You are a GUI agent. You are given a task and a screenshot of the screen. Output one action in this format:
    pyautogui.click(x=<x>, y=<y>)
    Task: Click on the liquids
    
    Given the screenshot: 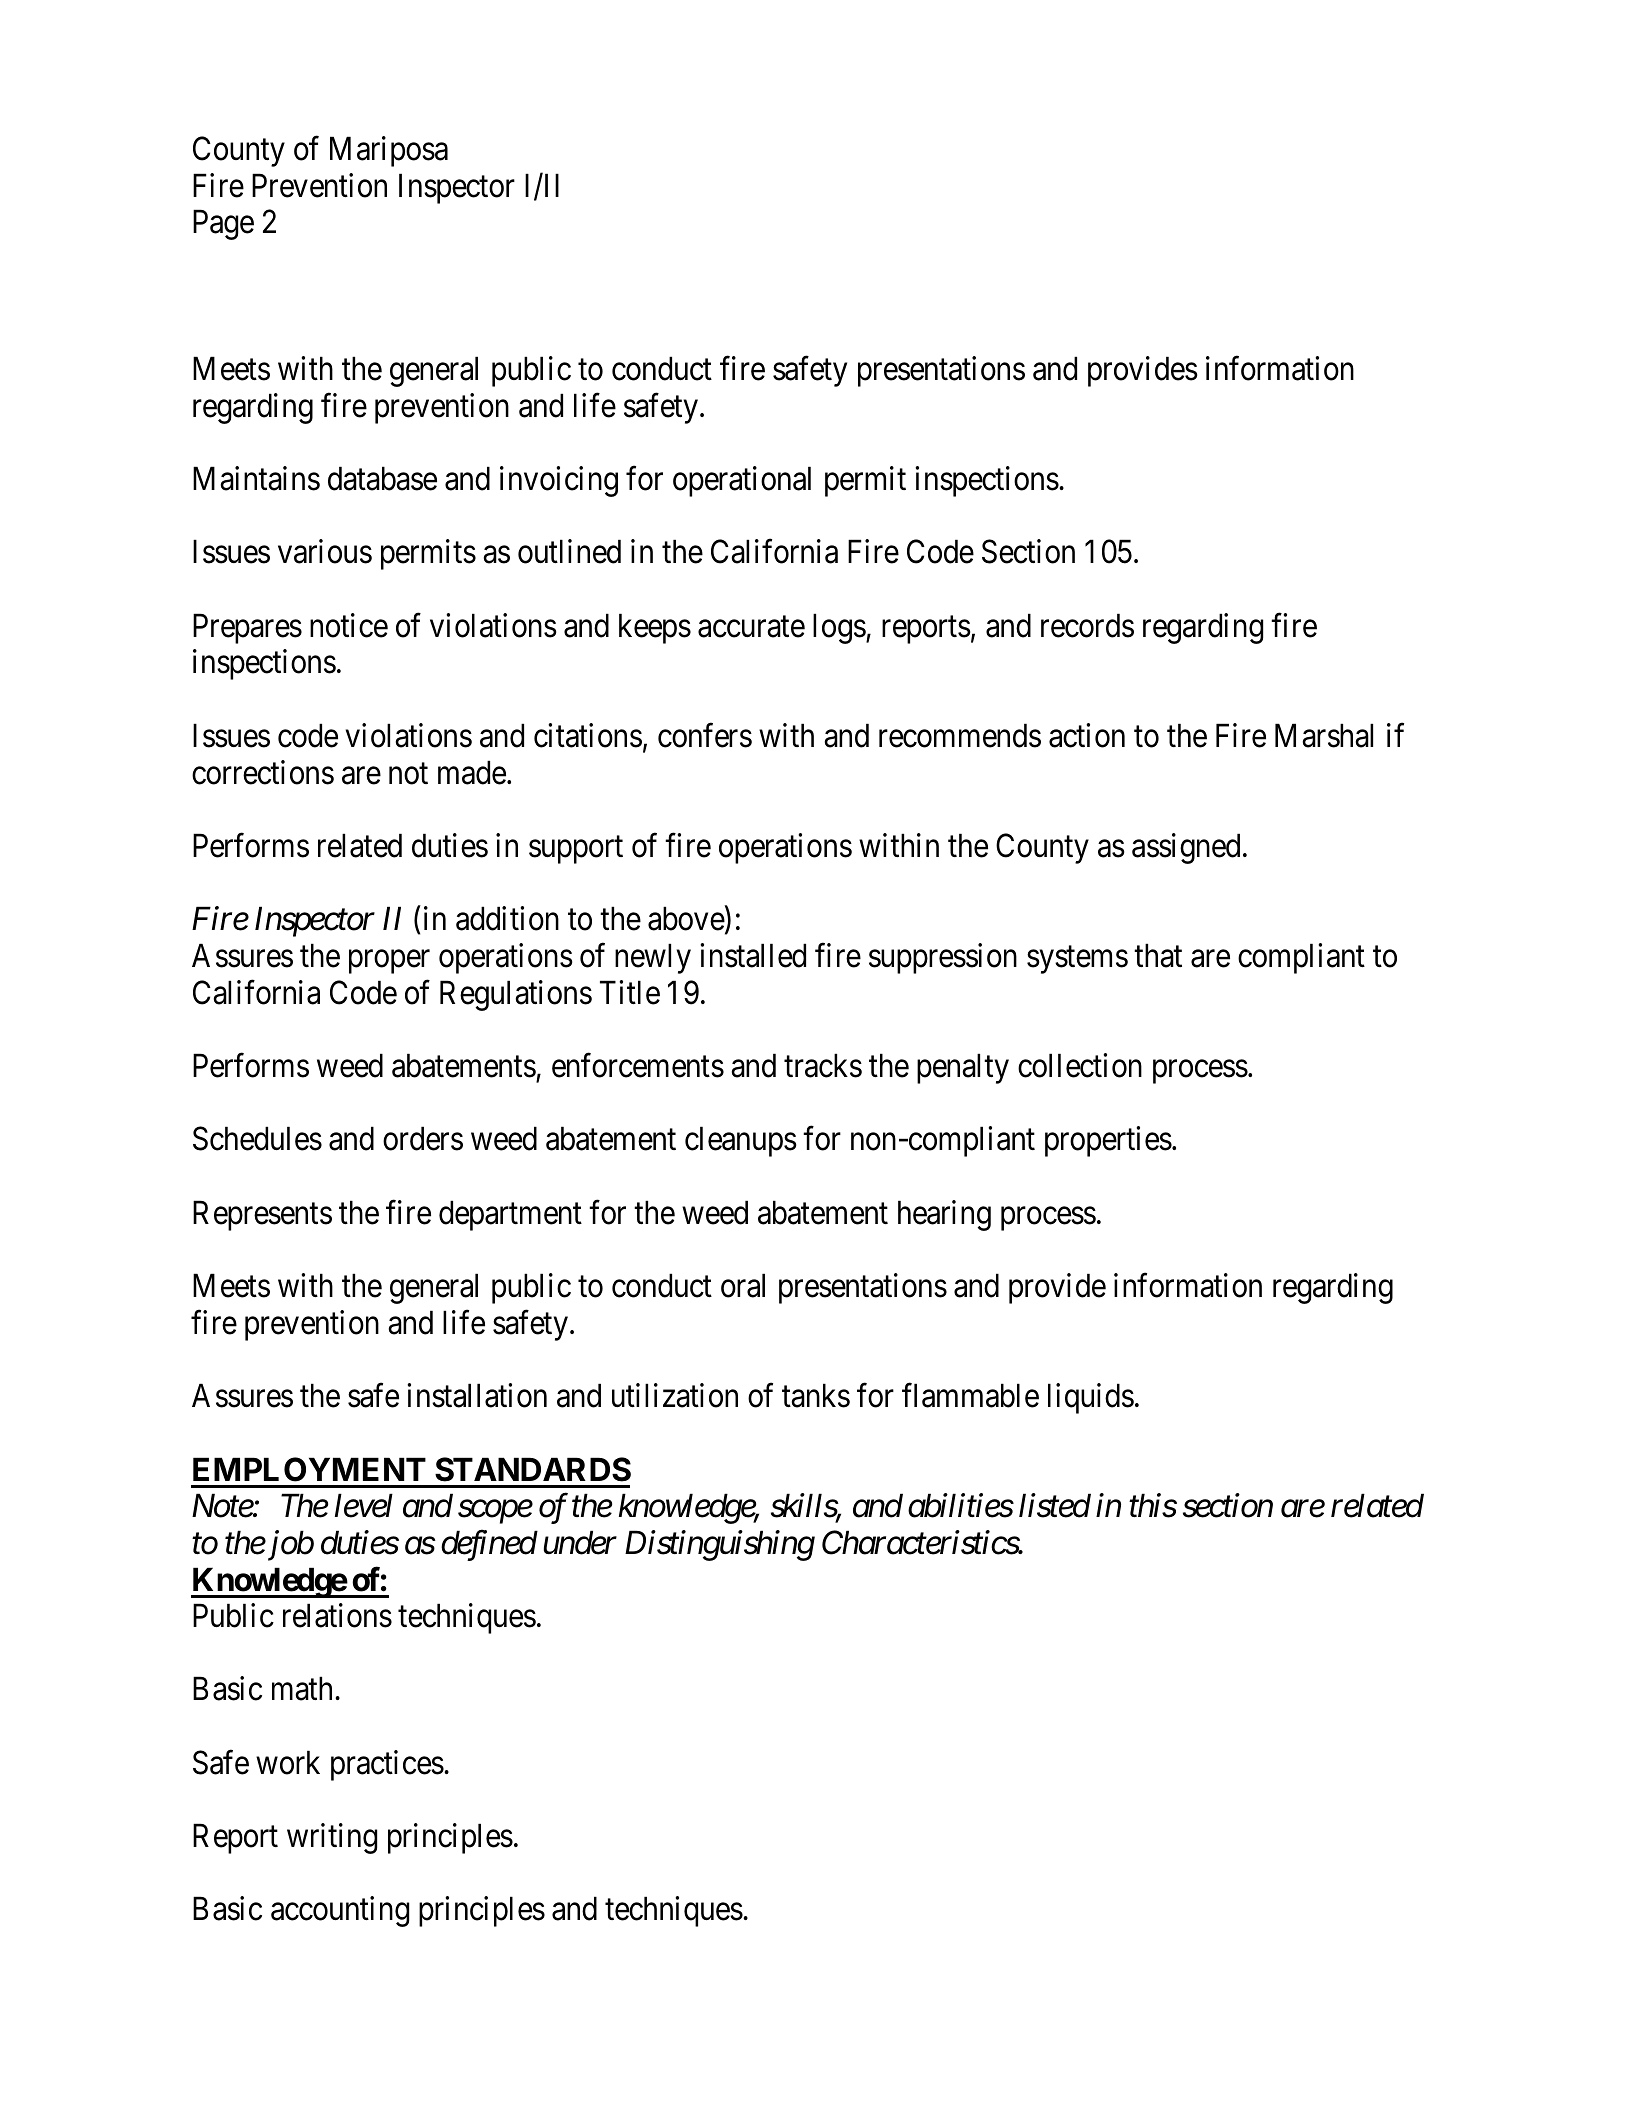 What is the action you would take?
    pyautogui.click(x=1091, y=1398)
